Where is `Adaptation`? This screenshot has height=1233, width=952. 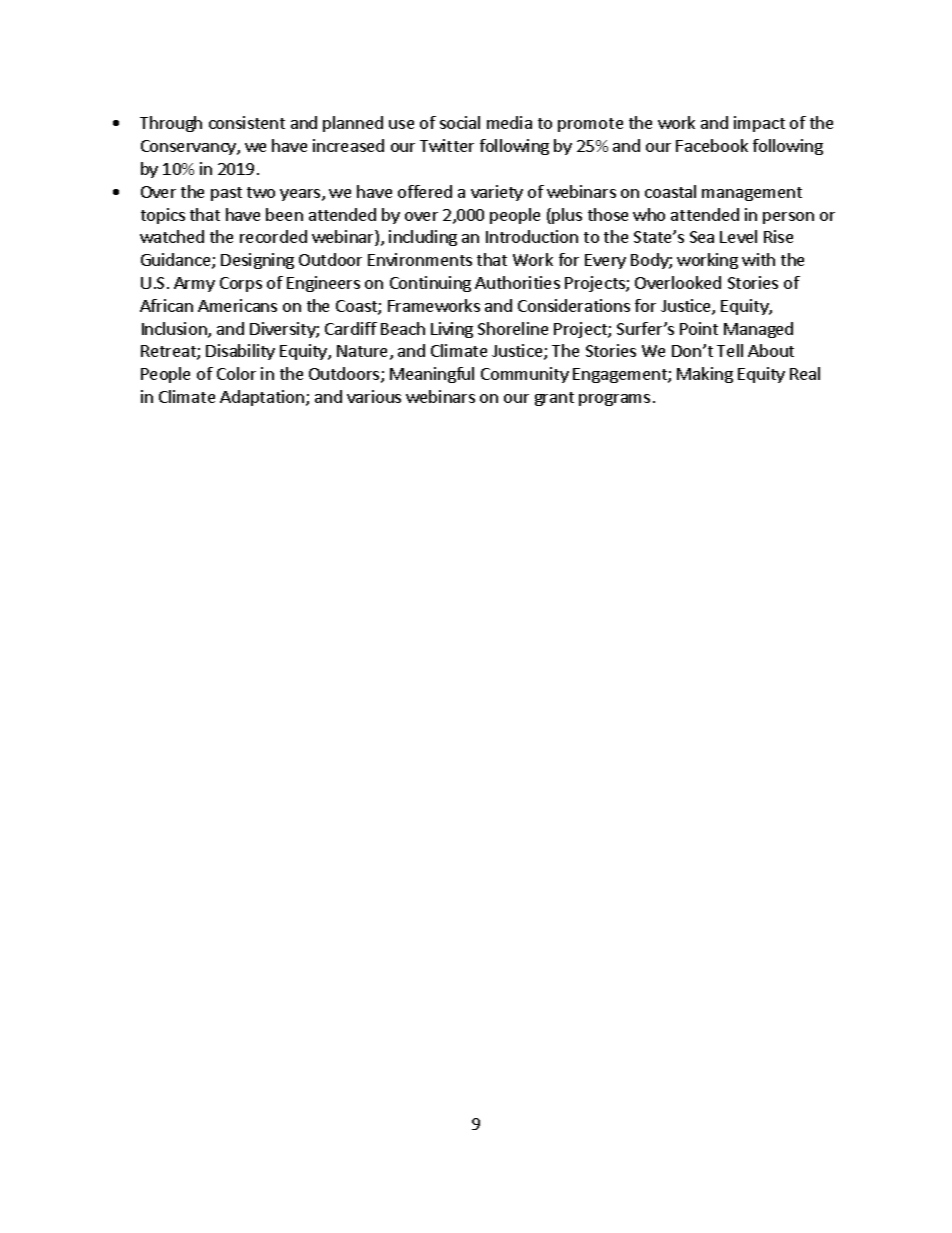
Adaptation is located at coordinates (262, 398).
